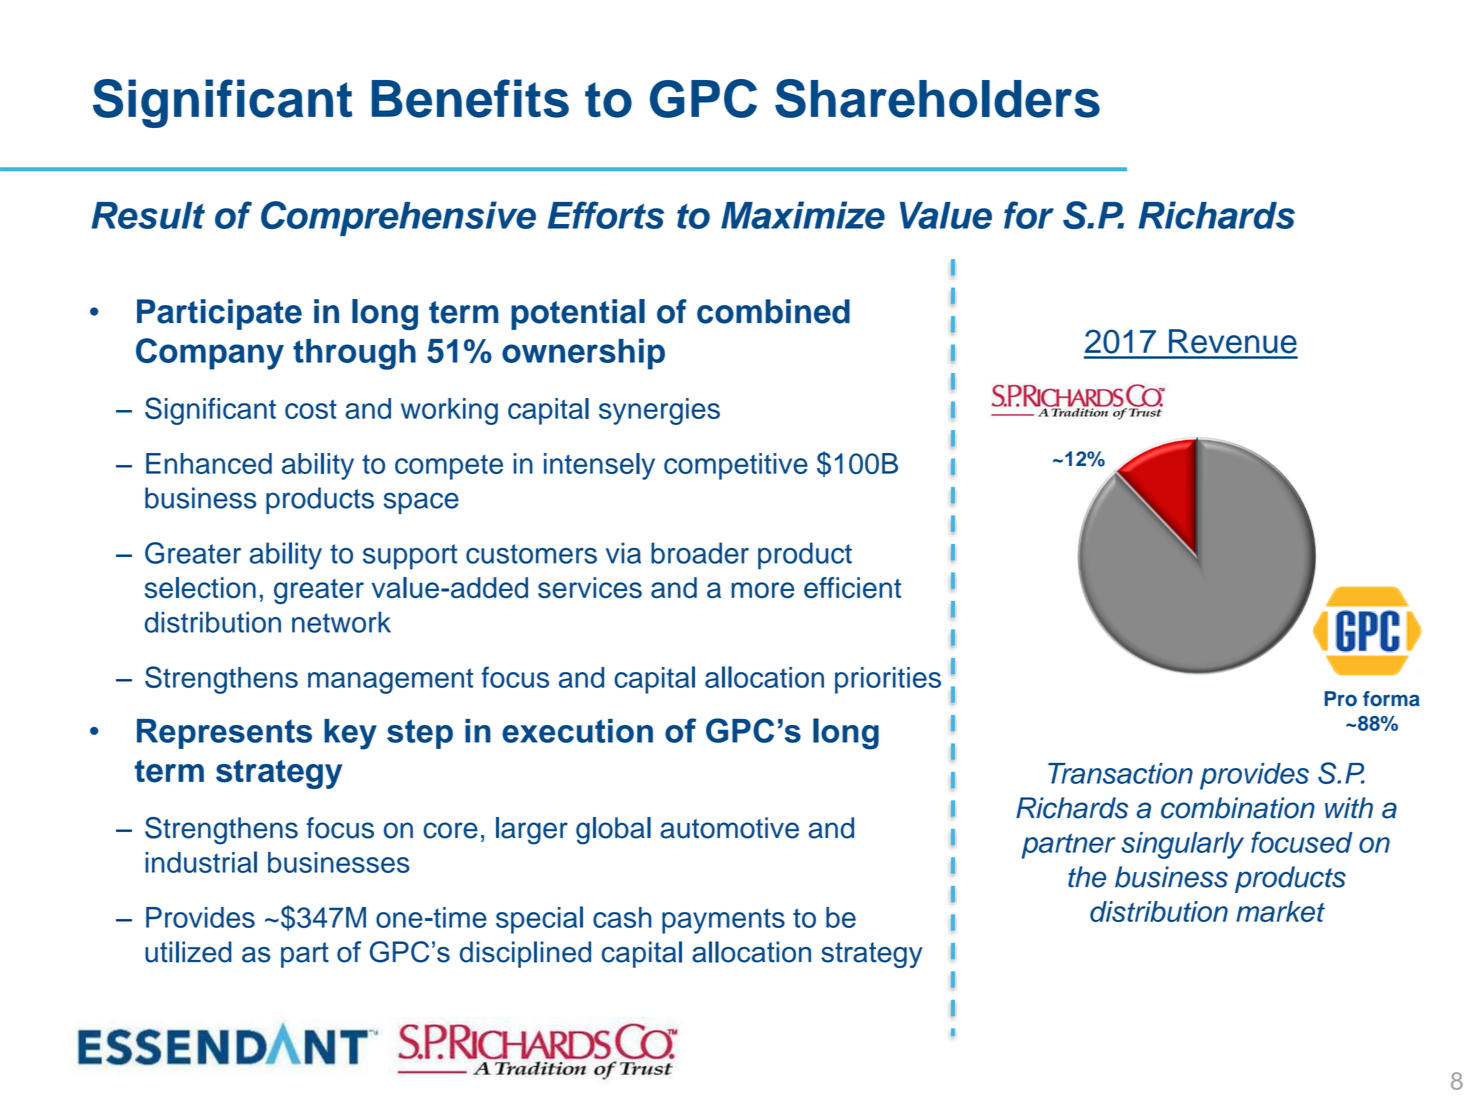  I want to click on broader, so click(700, 553).
